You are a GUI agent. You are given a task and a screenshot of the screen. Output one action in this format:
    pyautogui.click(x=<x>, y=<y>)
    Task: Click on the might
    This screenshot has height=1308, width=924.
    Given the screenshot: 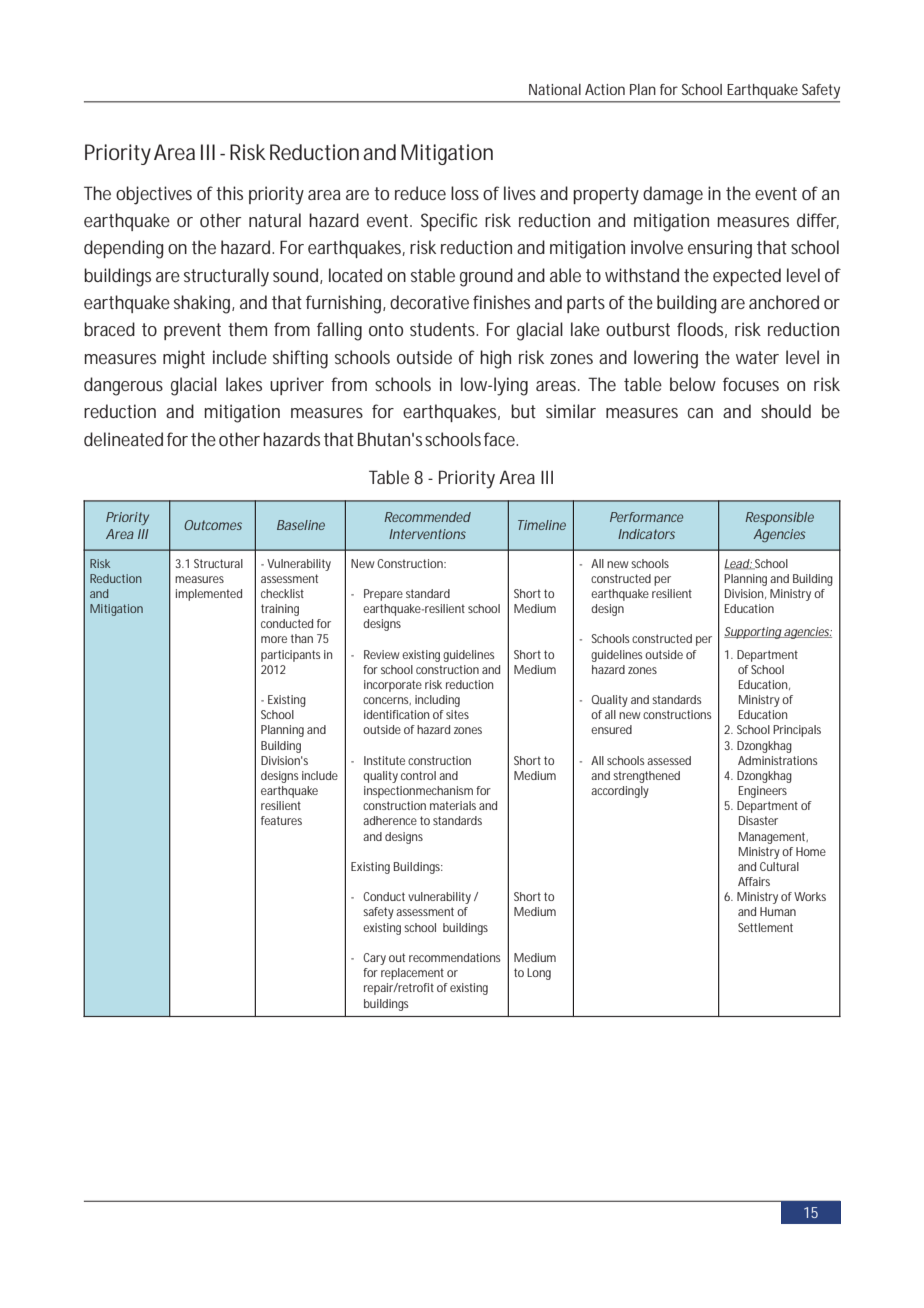 What is the action you would take?
    pyautogui.click(x=184, y=359)
